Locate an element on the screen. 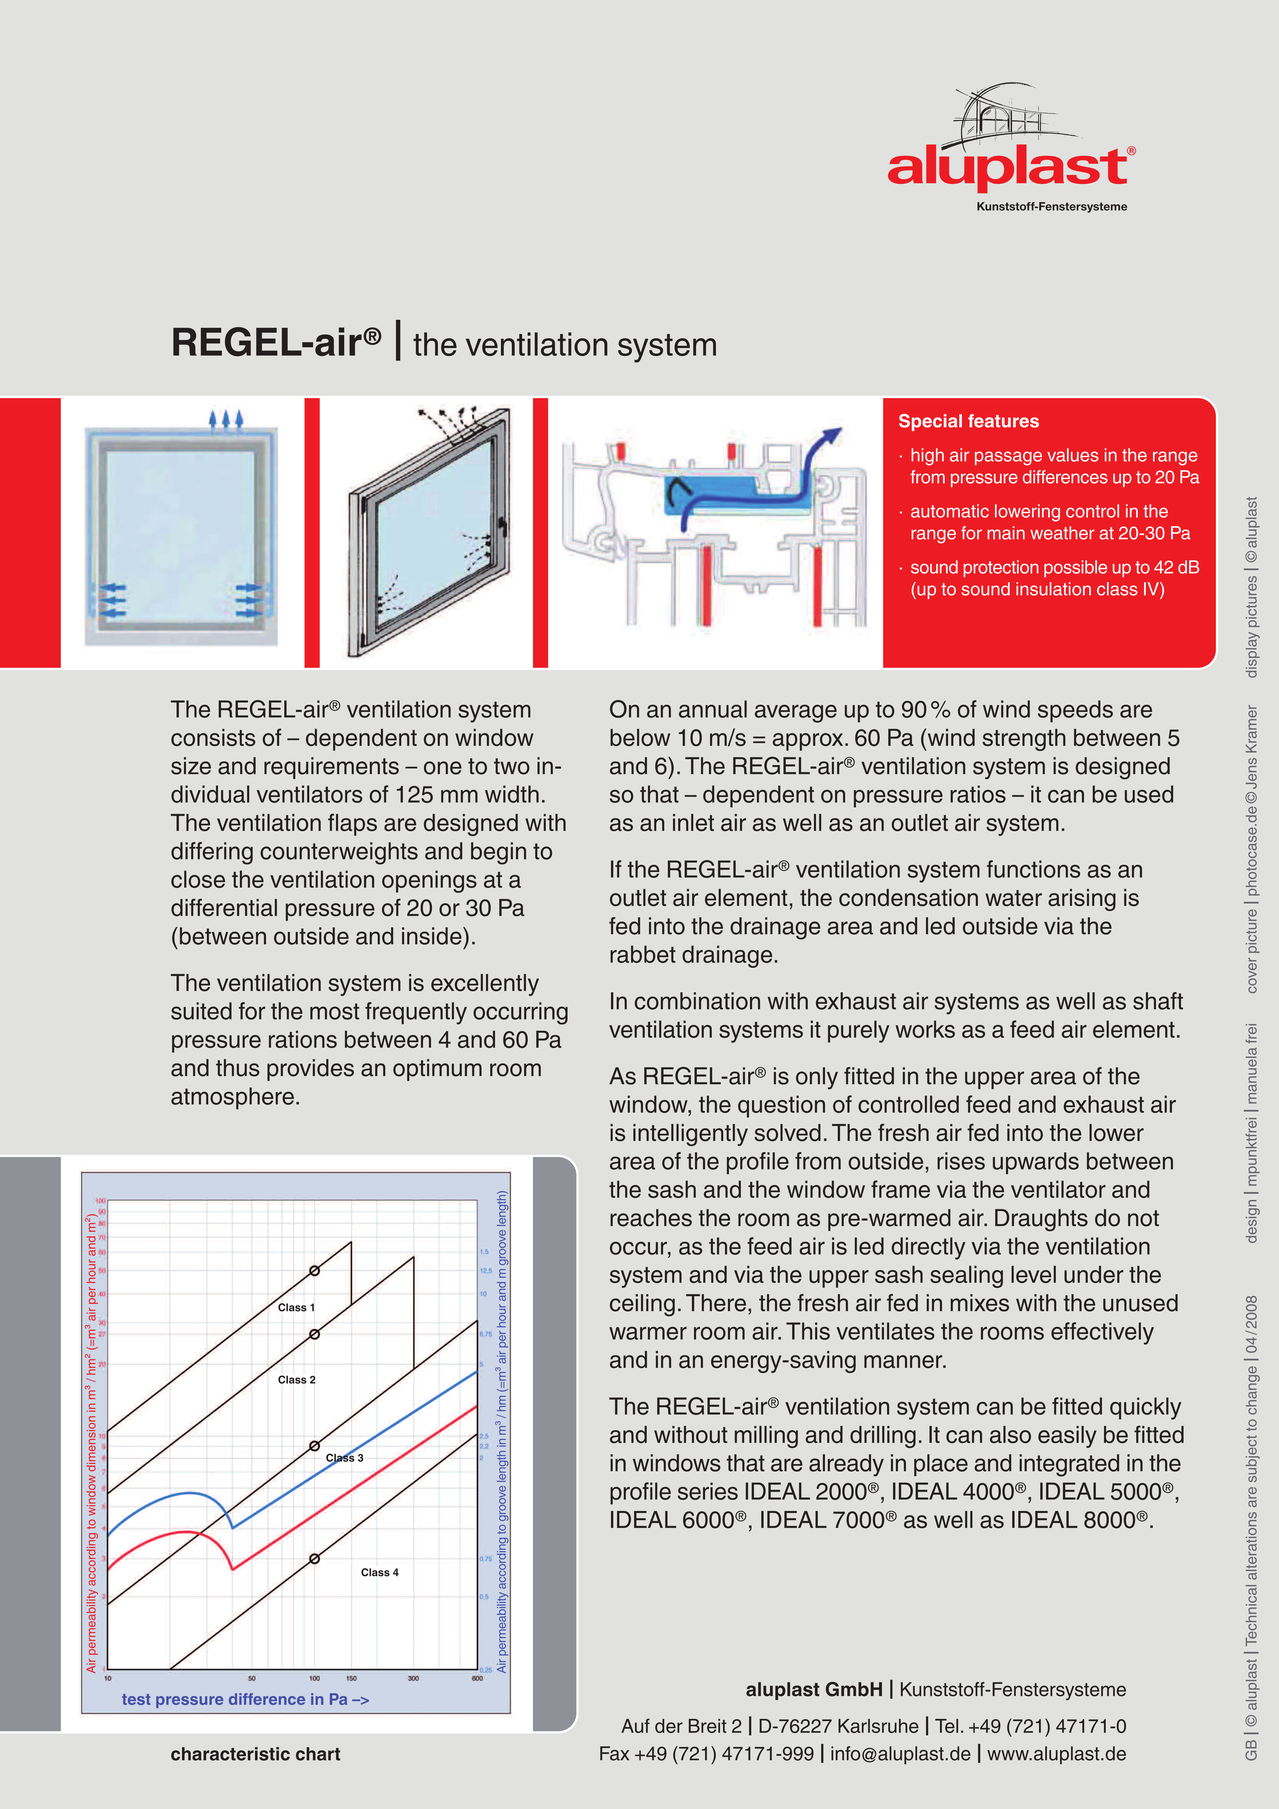  warmer is located at coordinates (648, 1333).
